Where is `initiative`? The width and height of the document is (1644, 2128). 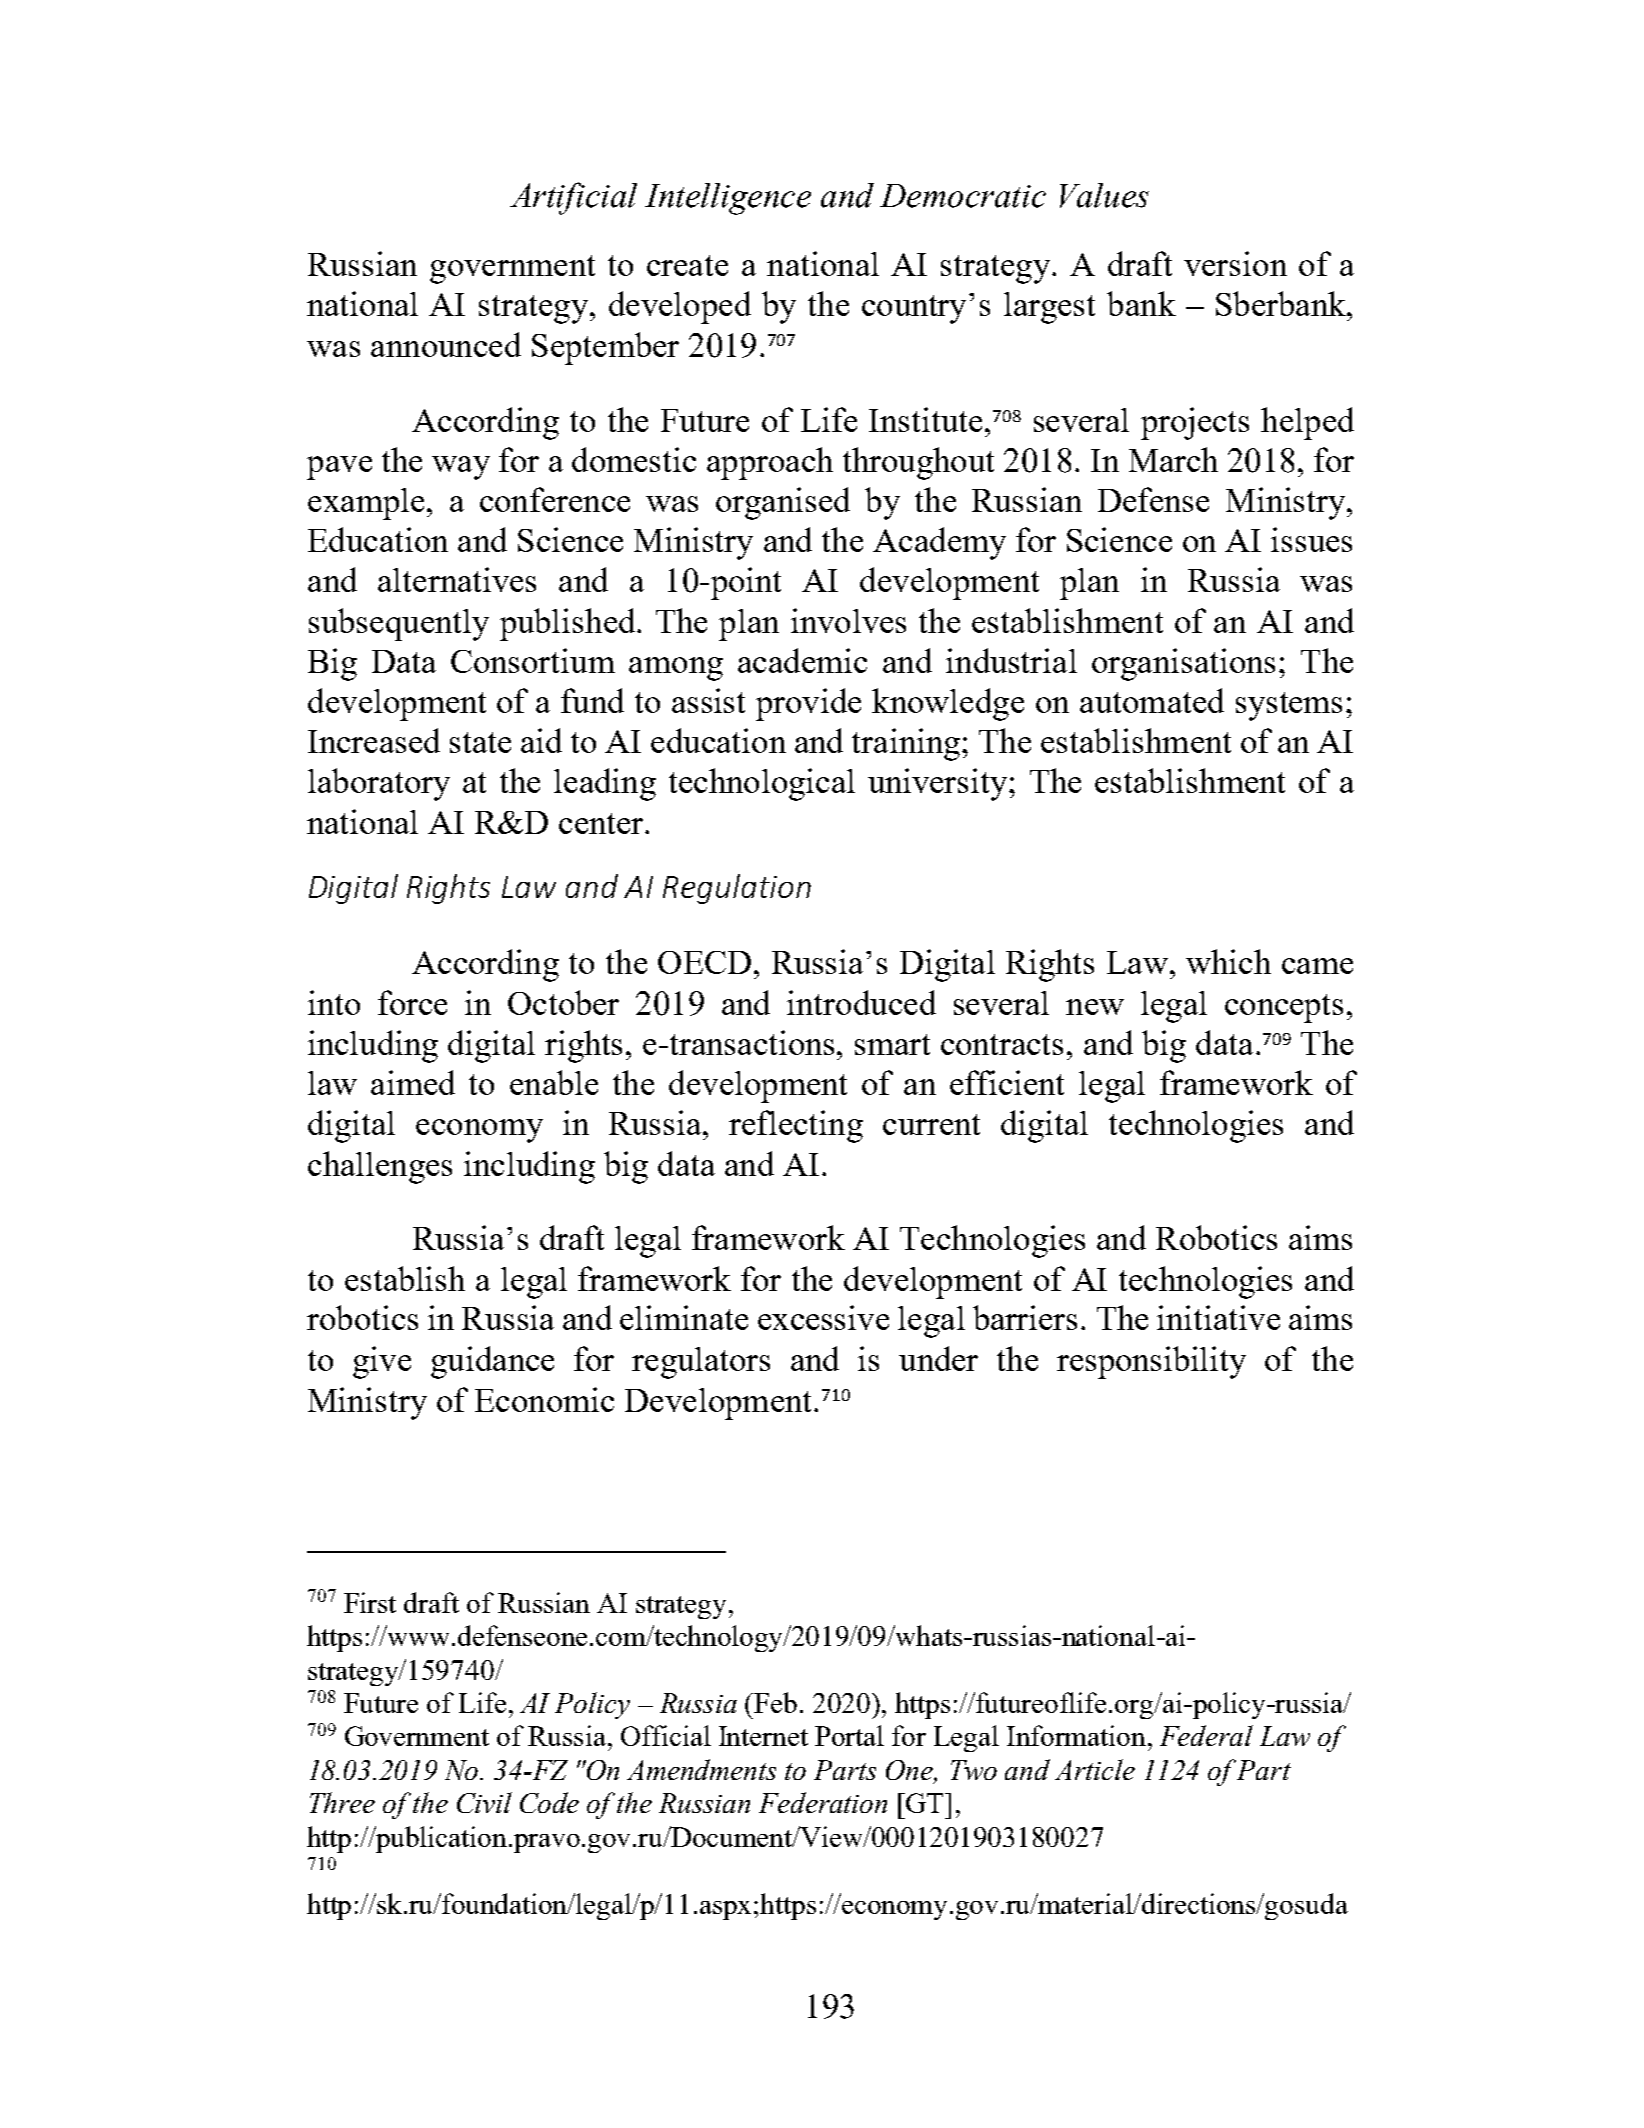
initiative is located at coordinates (1218, 1317).
